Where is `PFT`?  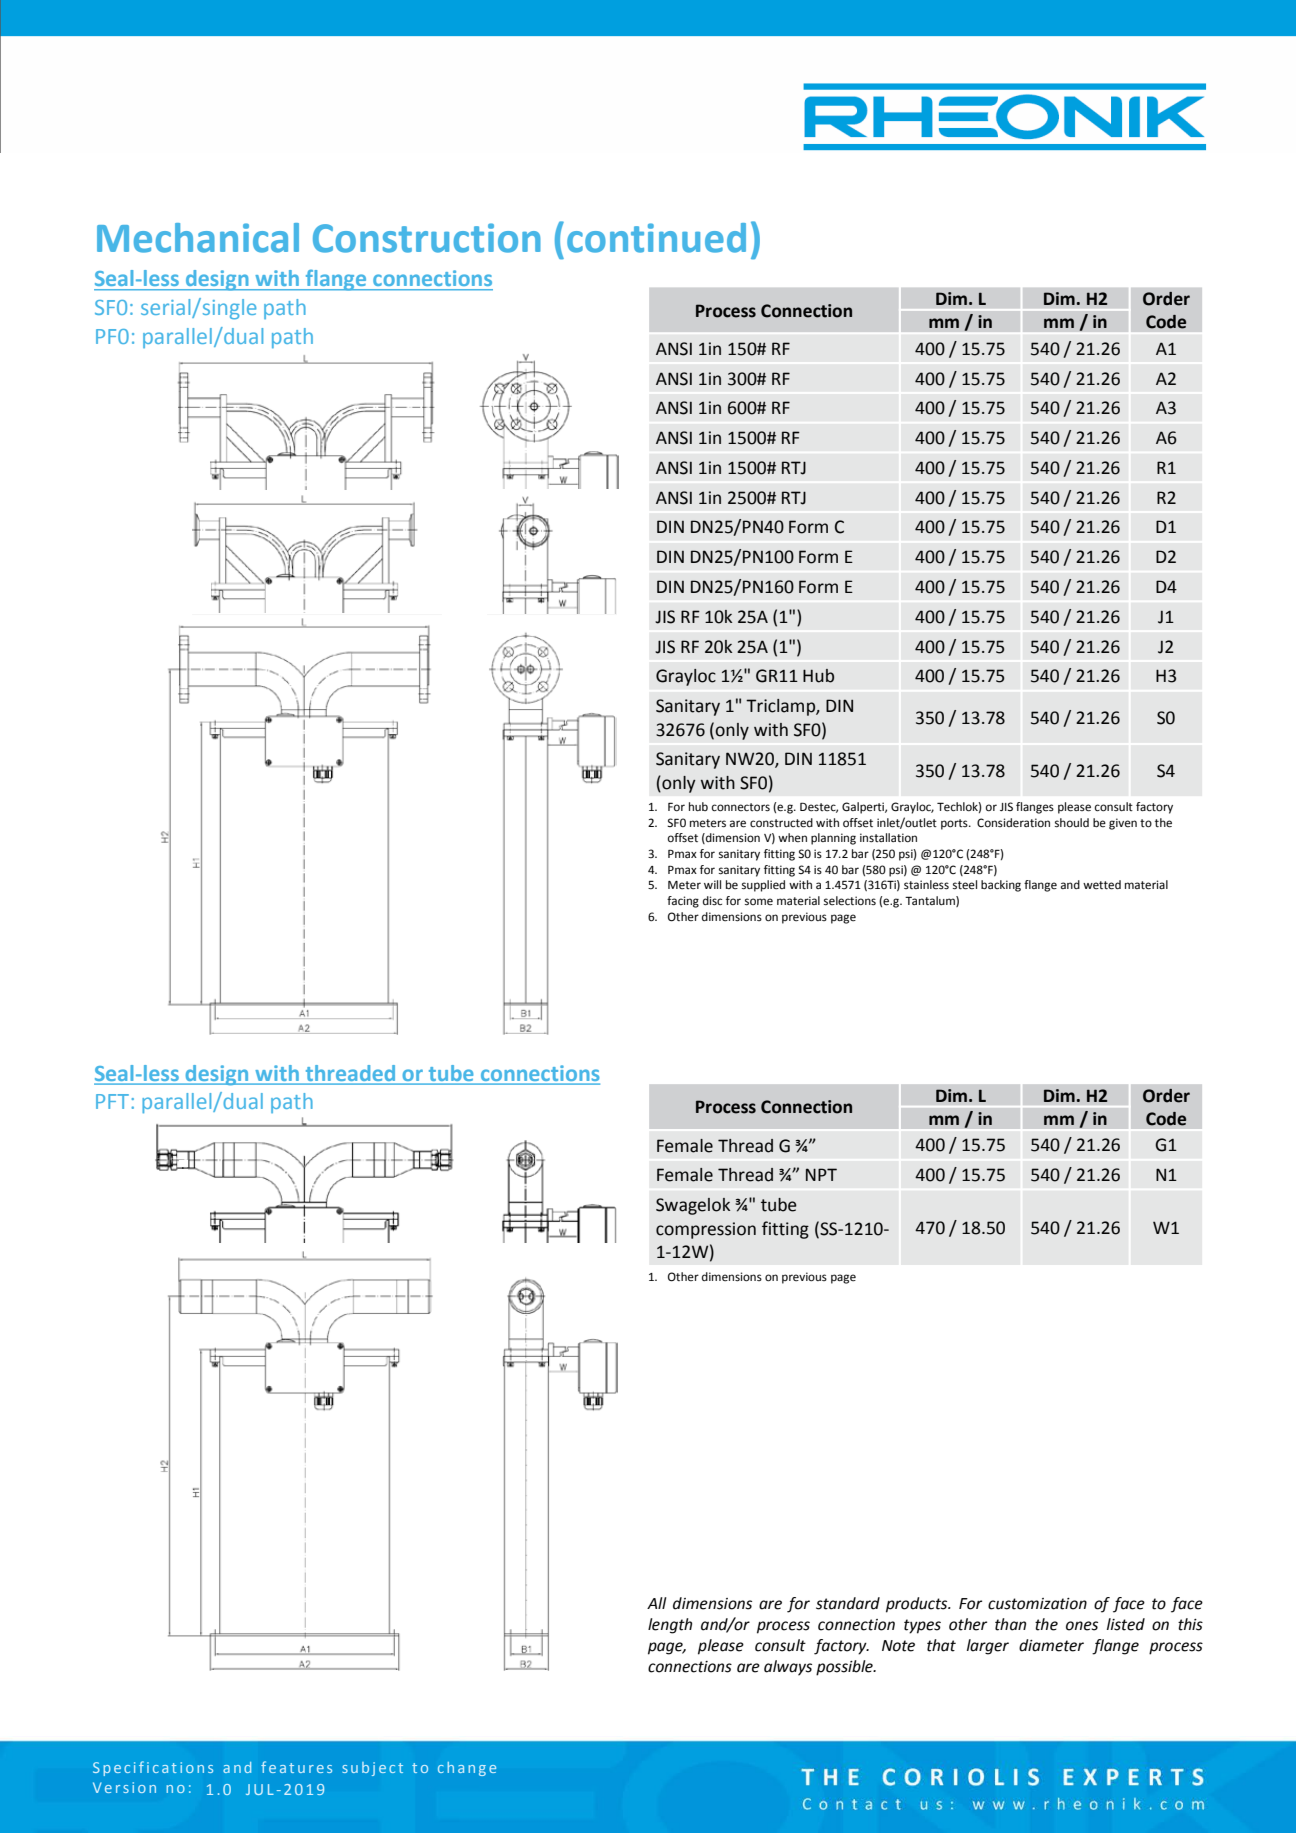 PFT is located at coordinates (112, 1101).
